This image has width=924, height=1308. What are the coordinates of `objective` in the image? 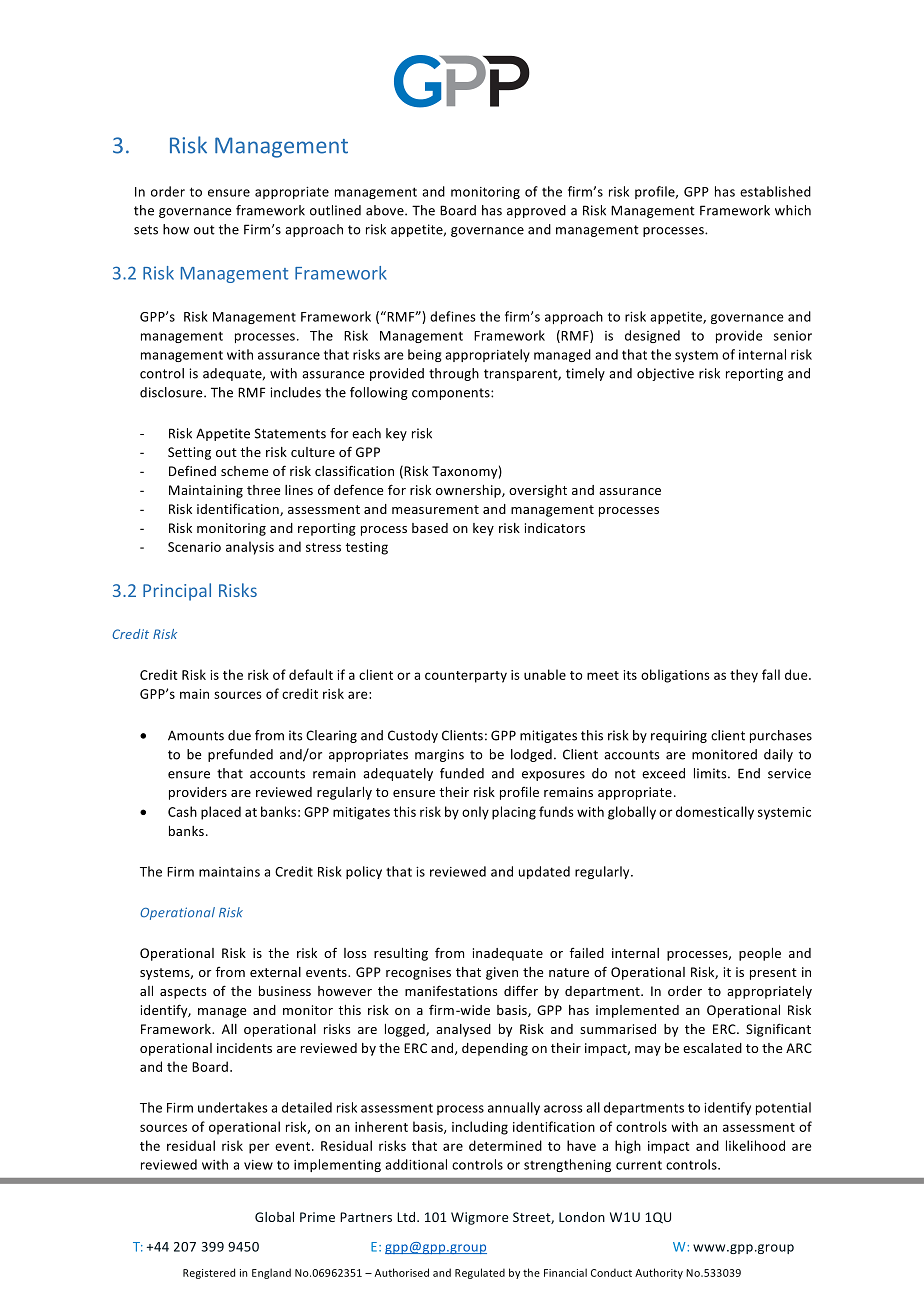 It's located at (665, 374).
